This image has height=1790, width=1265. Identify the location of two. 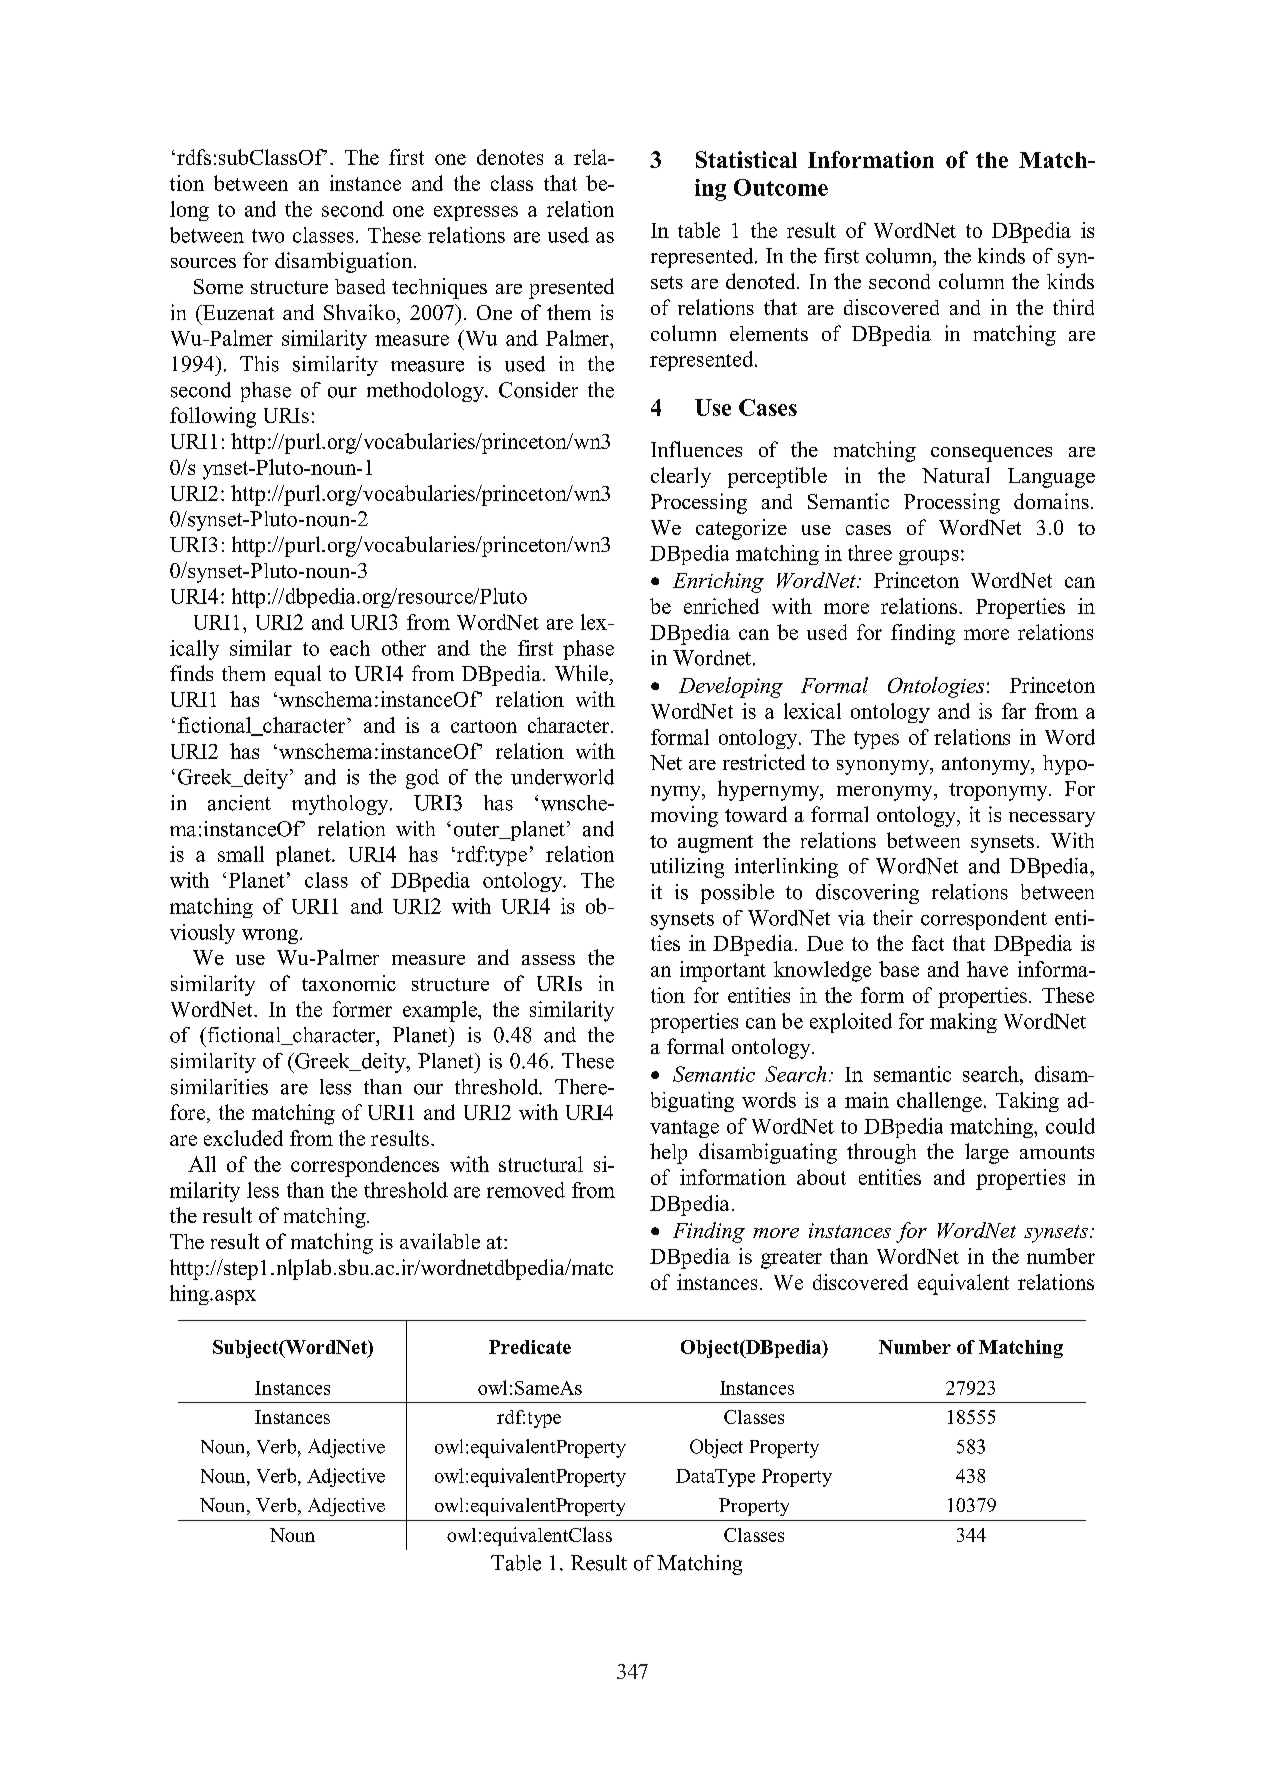
(268, 236).
